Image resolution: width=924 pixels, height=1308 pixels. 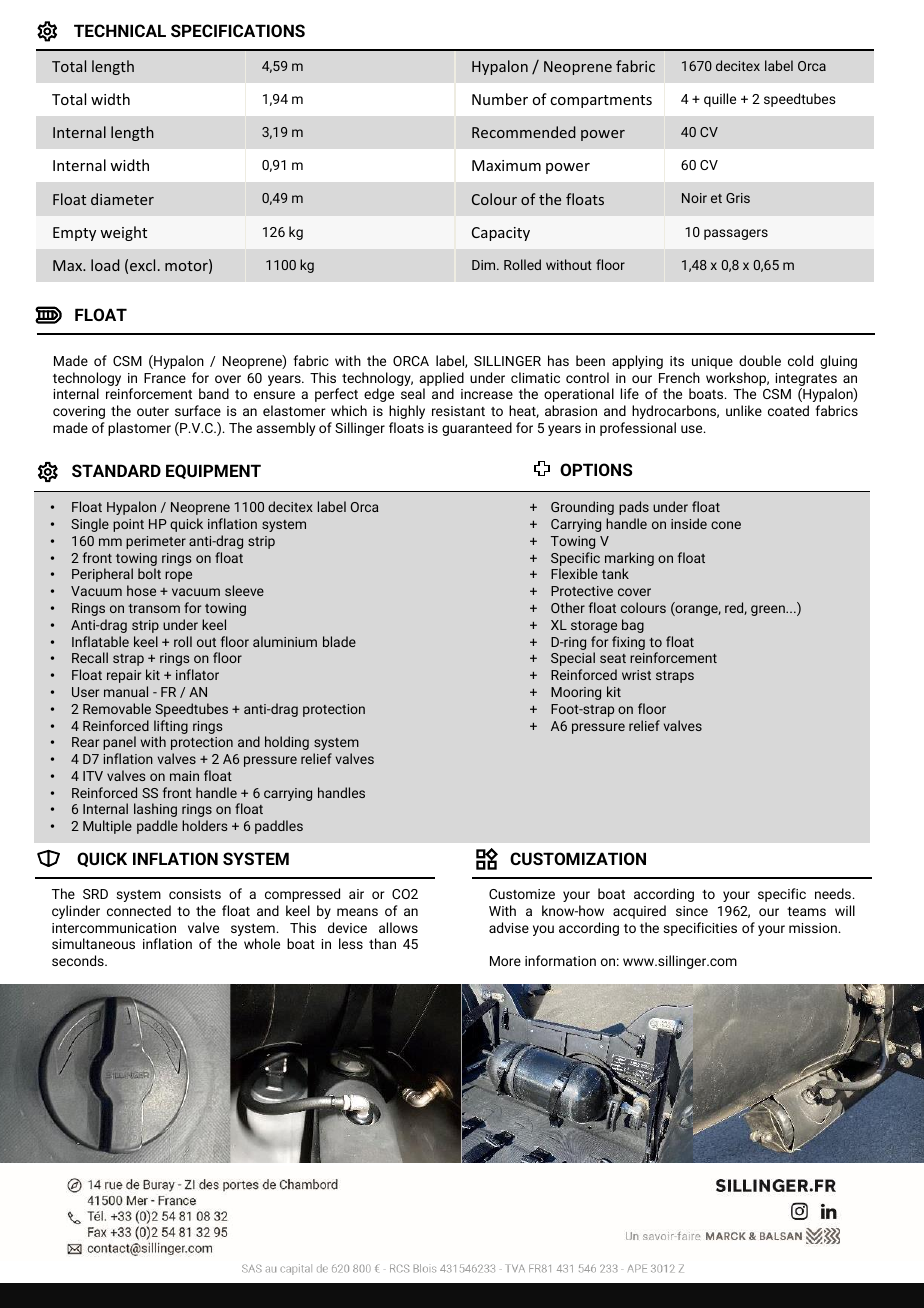 I want to click on compartments, so click(x=601, y=101).
